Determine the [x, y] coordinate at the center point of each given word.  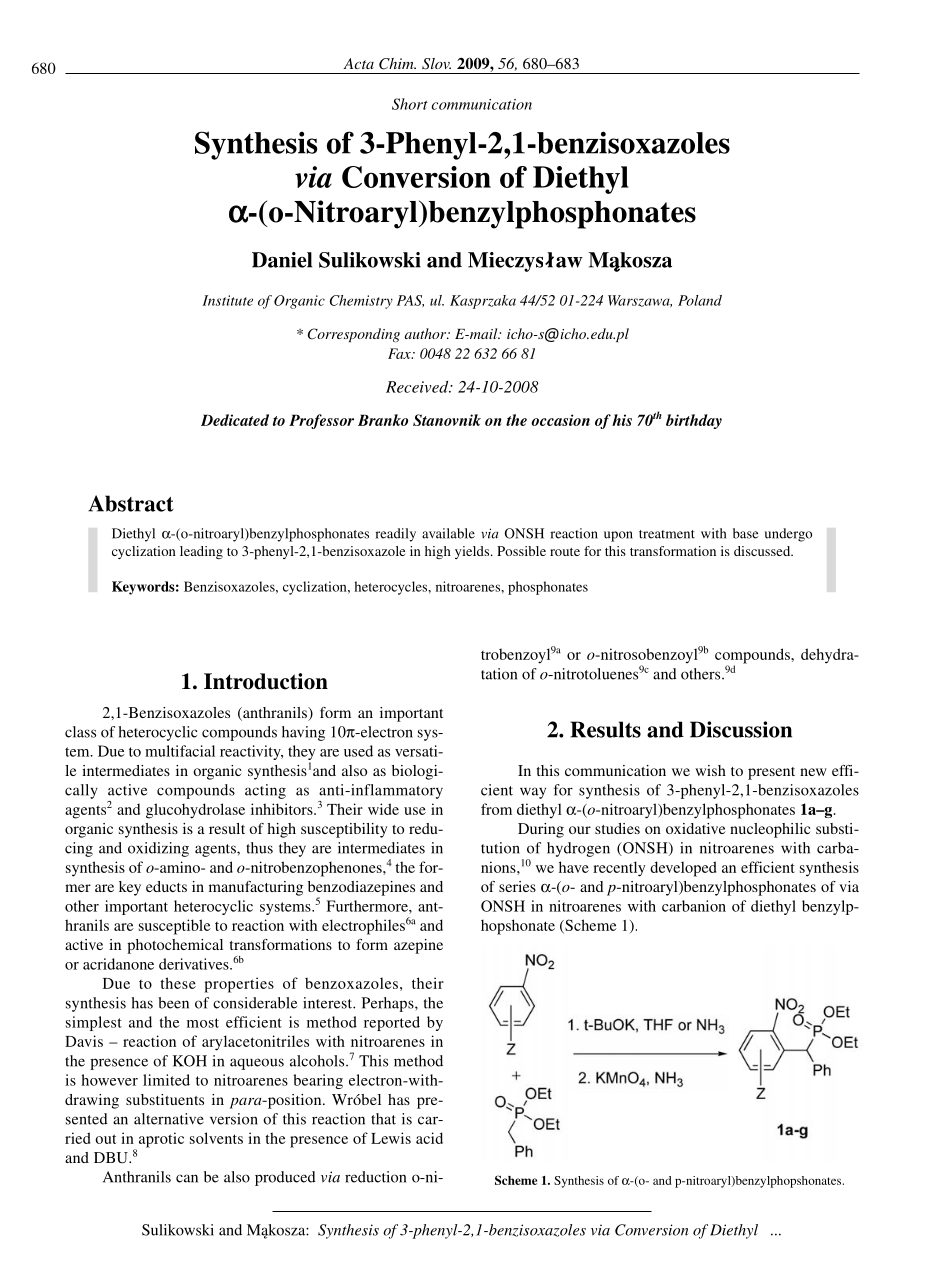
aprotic [160, 1141]
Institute [227, 300]
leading [201, 552]
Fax [400, 353]
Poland [700, 300]
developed [683, 869]
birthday [694, 421]
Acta [358, 63]
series [517, 886]
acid [429, 1138]
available [448, 533]
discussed [763, 551]
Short [410, 104]
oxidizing [158, 849]
